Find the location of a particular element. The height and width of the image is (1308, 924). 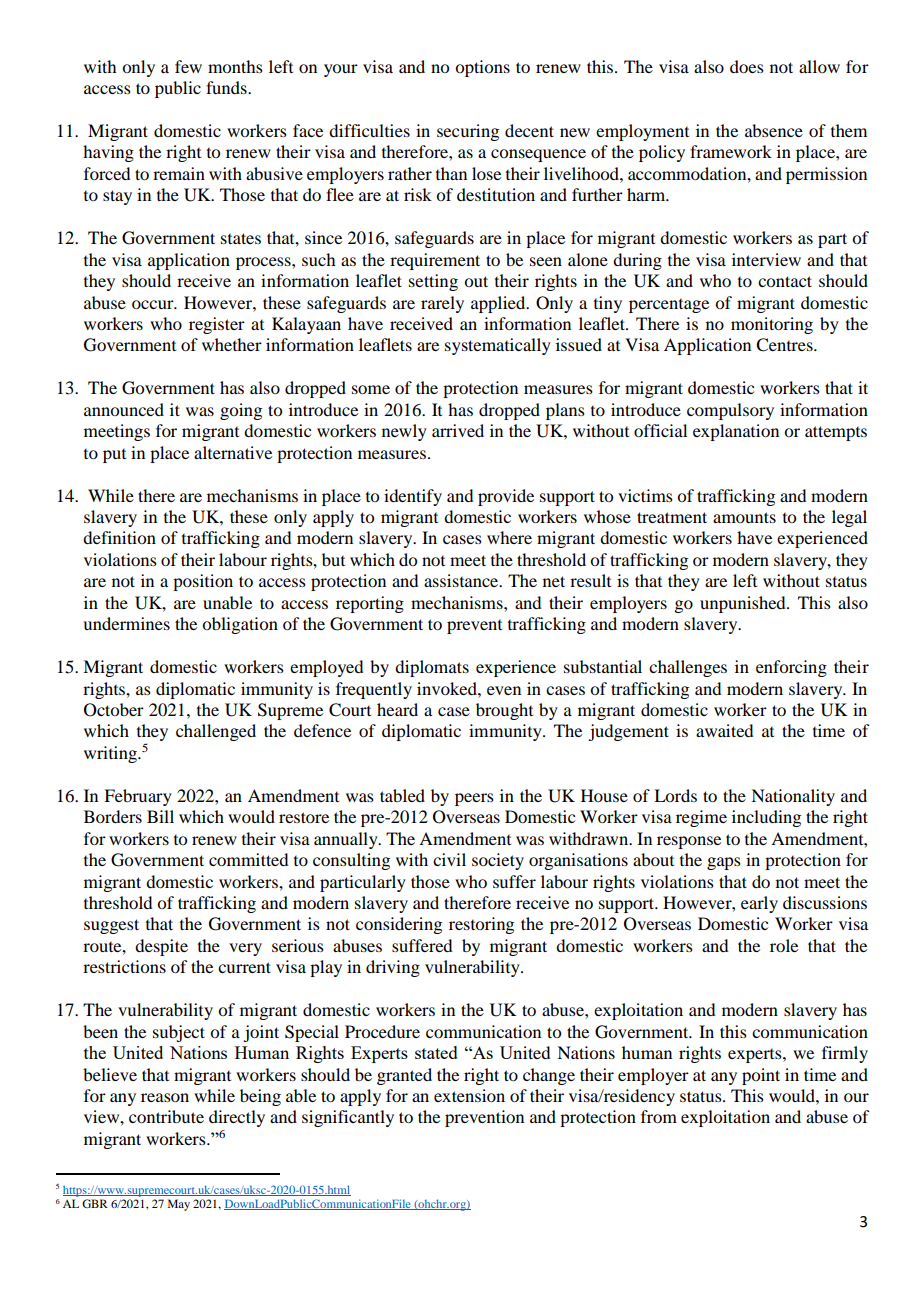

from is located at coordinates (659, 1116).
